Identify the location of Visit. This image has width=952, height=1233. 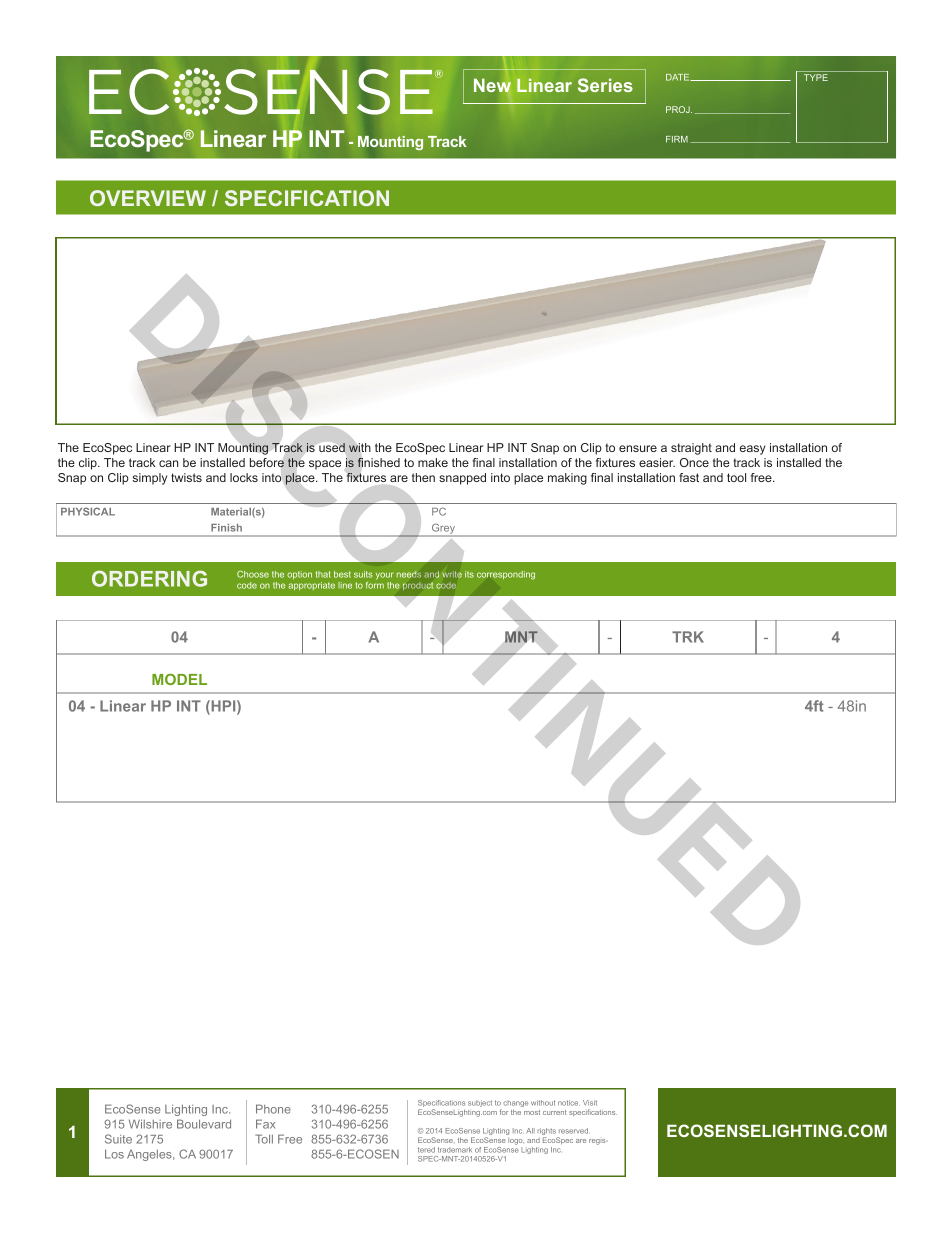
(590, 1103).
